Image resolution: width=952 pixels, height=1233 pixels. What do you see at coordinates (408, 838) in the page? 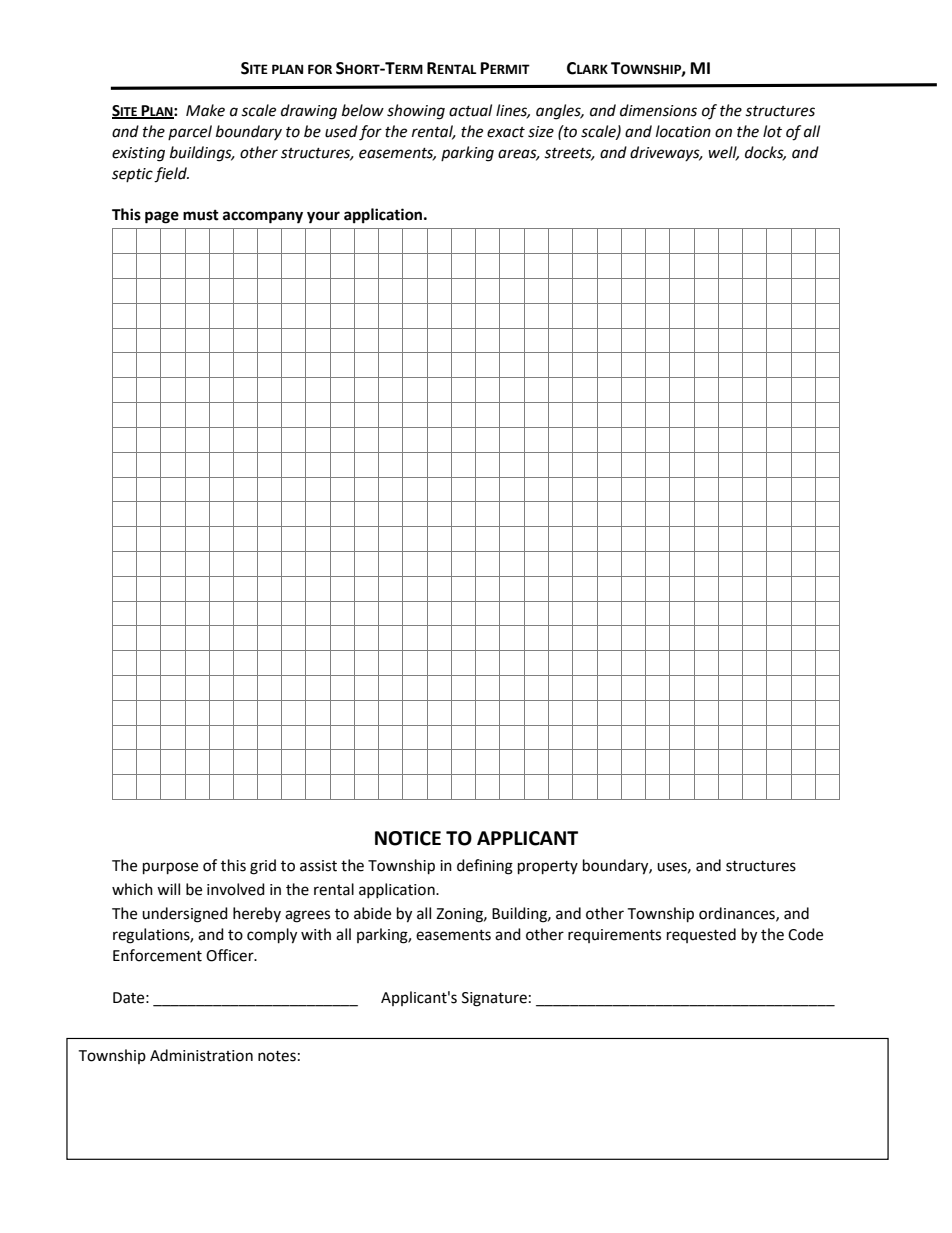
I see `NOTICE` at bounding box center [408, 838].
